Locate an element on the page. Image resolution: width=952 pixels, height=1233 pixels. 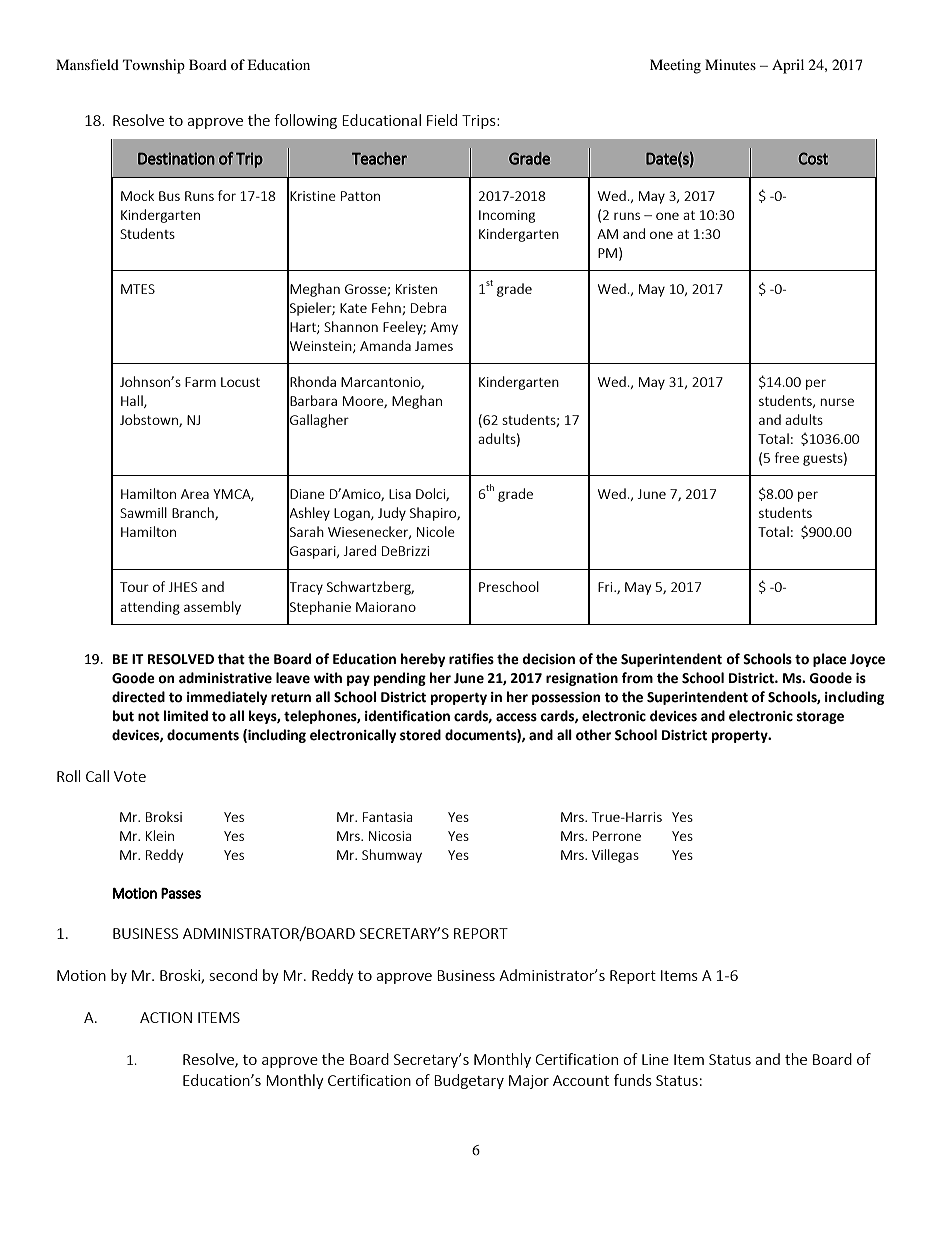
Township is located at coordinates (154, 66).
